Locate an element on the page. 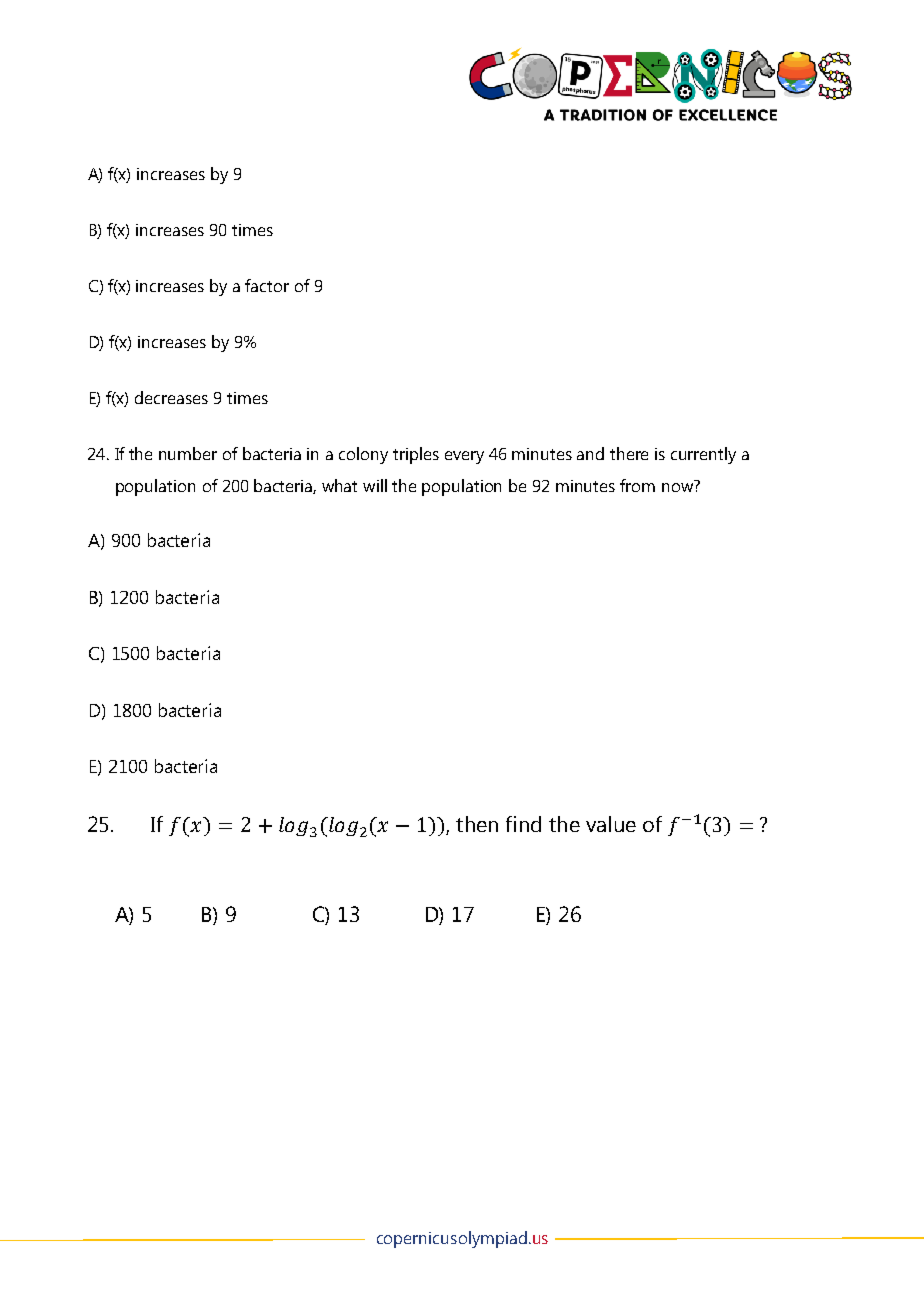 The image size is (924, 1308). triples is located at coordinates (416, 455).
